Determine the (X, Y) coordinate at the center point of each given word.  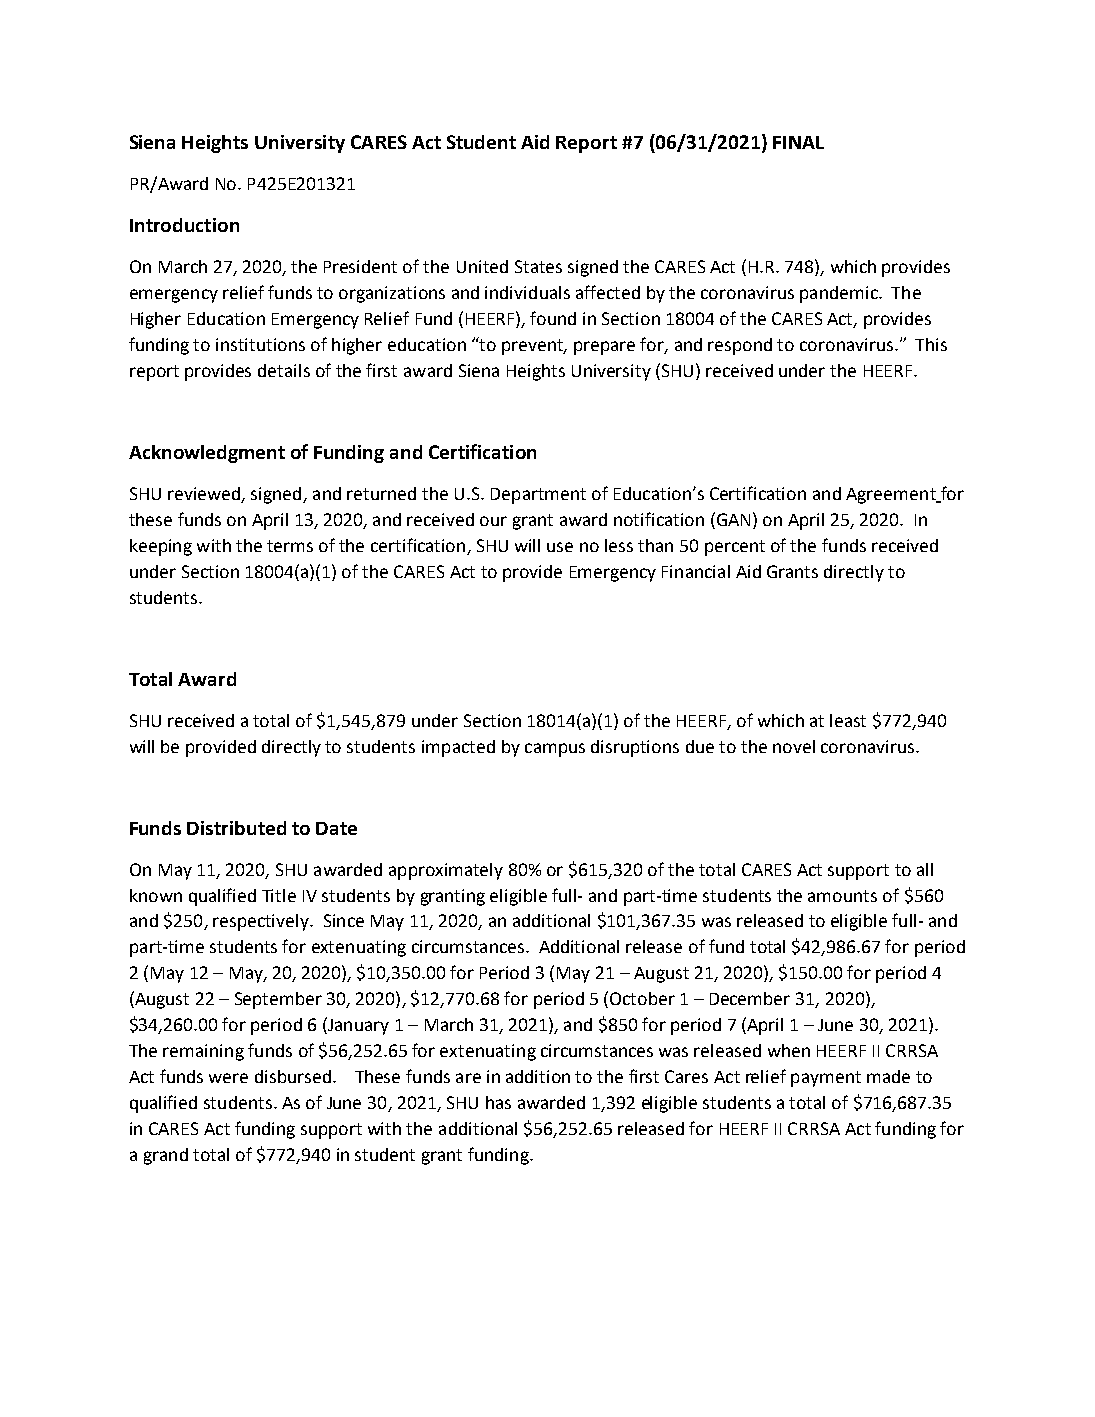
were (228, 1078)
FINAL (798, 142)
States (538, 266)
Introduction (184, 225)
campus (555, 750)
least (848, 720)
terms (290, 546)
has (498, 1102)
